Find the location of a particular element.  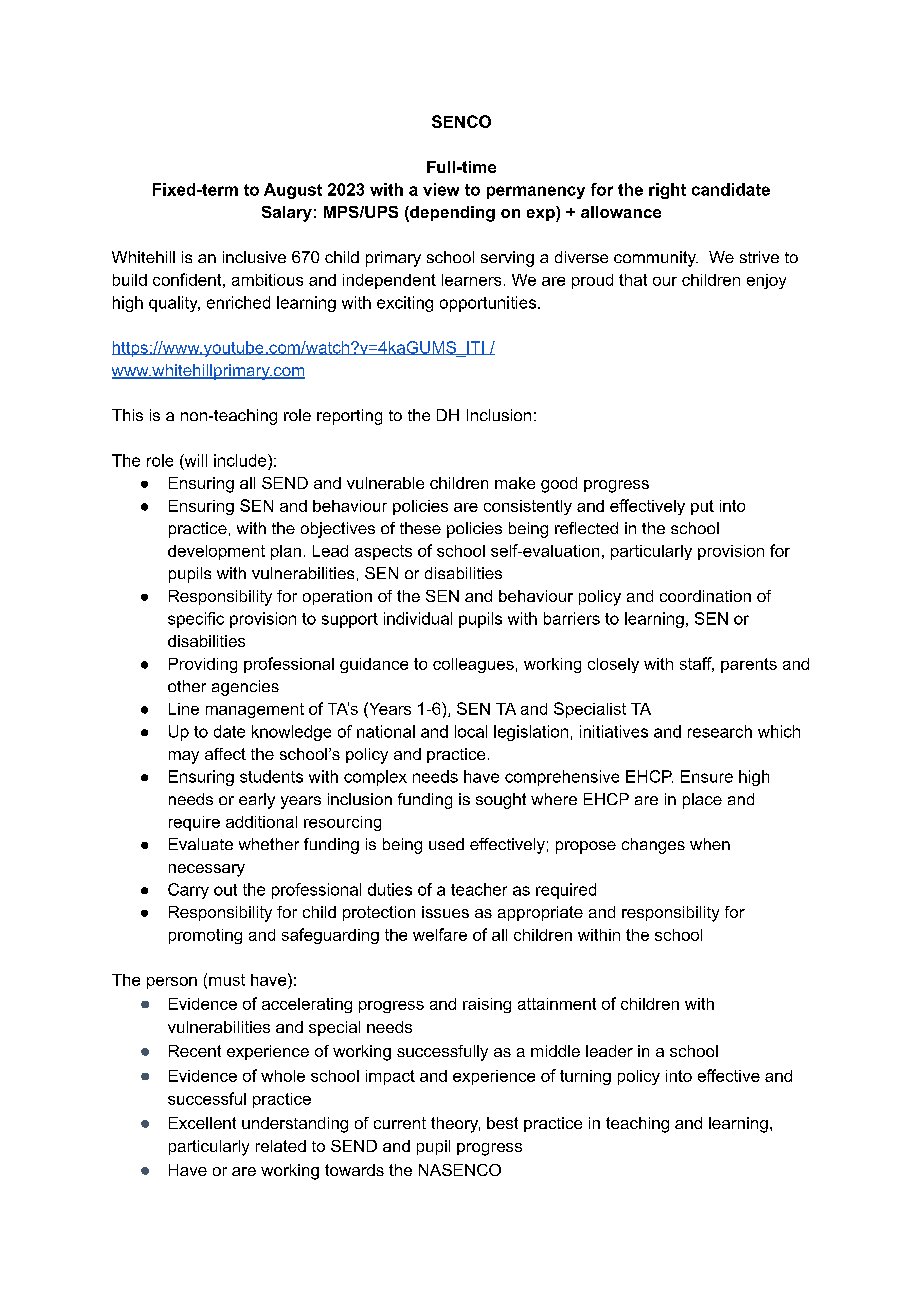

inclusive is located at coordinates (254, 257).
